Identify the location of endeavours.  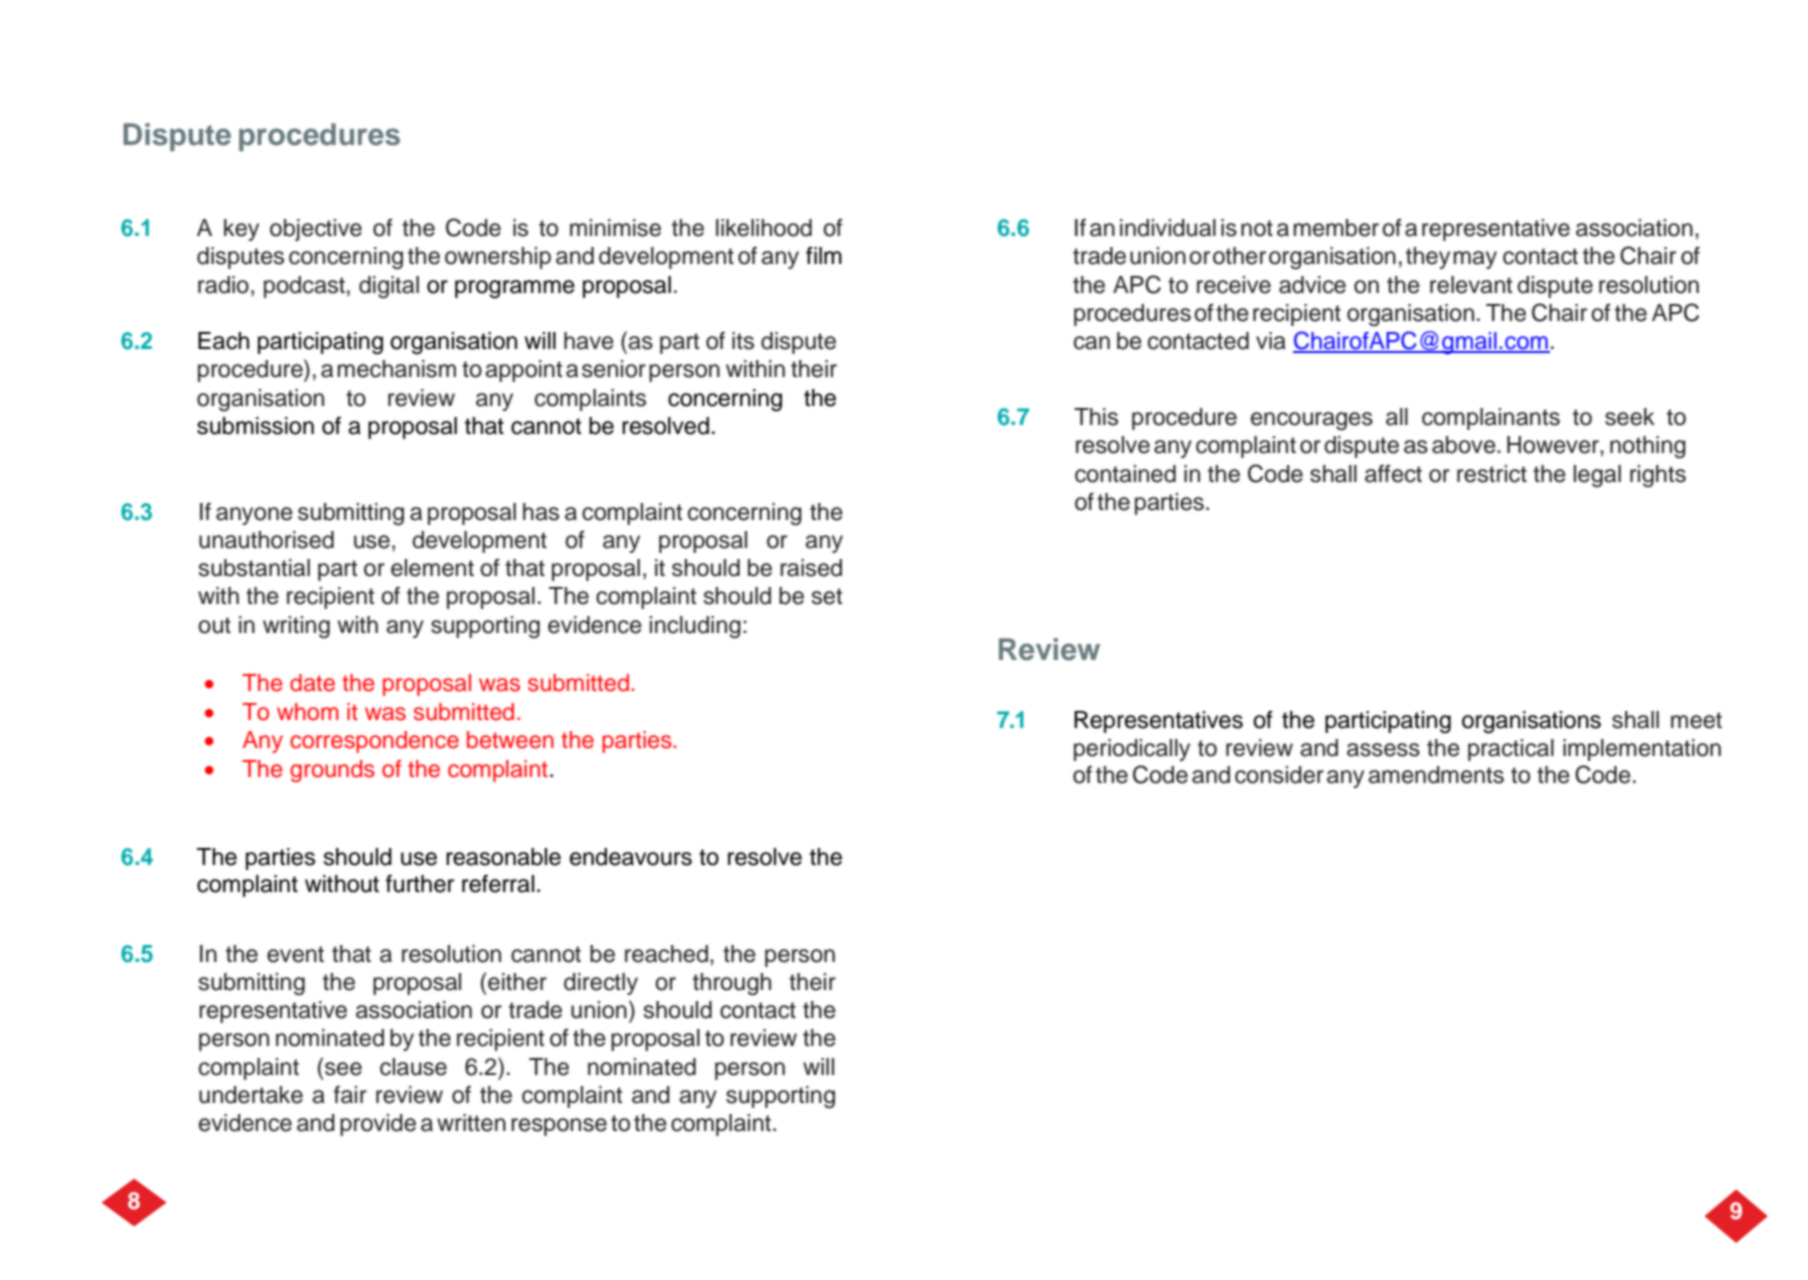
(631, 857).
